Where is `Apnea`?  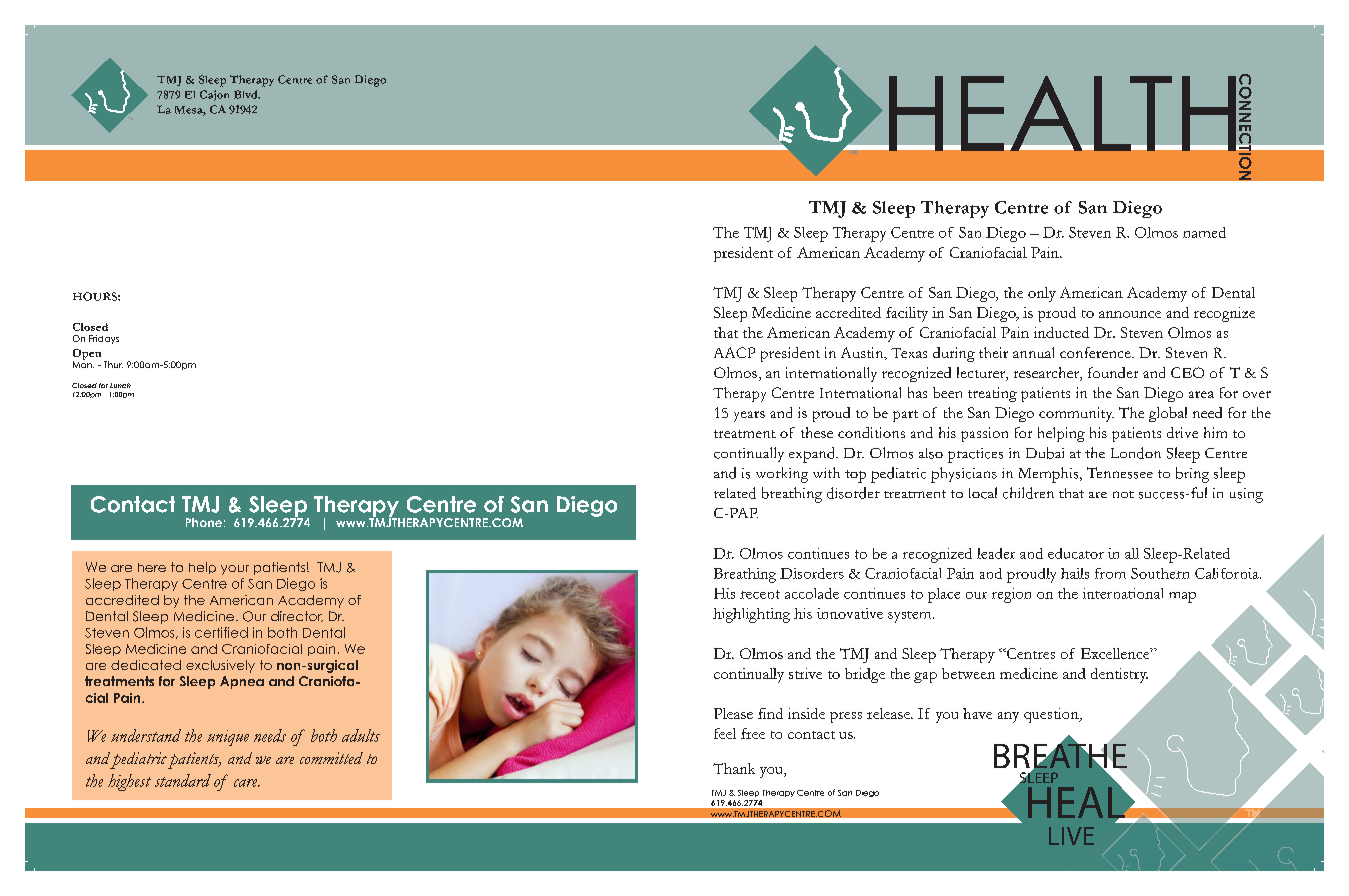 Apnea is located at coordinates (242, 682).
